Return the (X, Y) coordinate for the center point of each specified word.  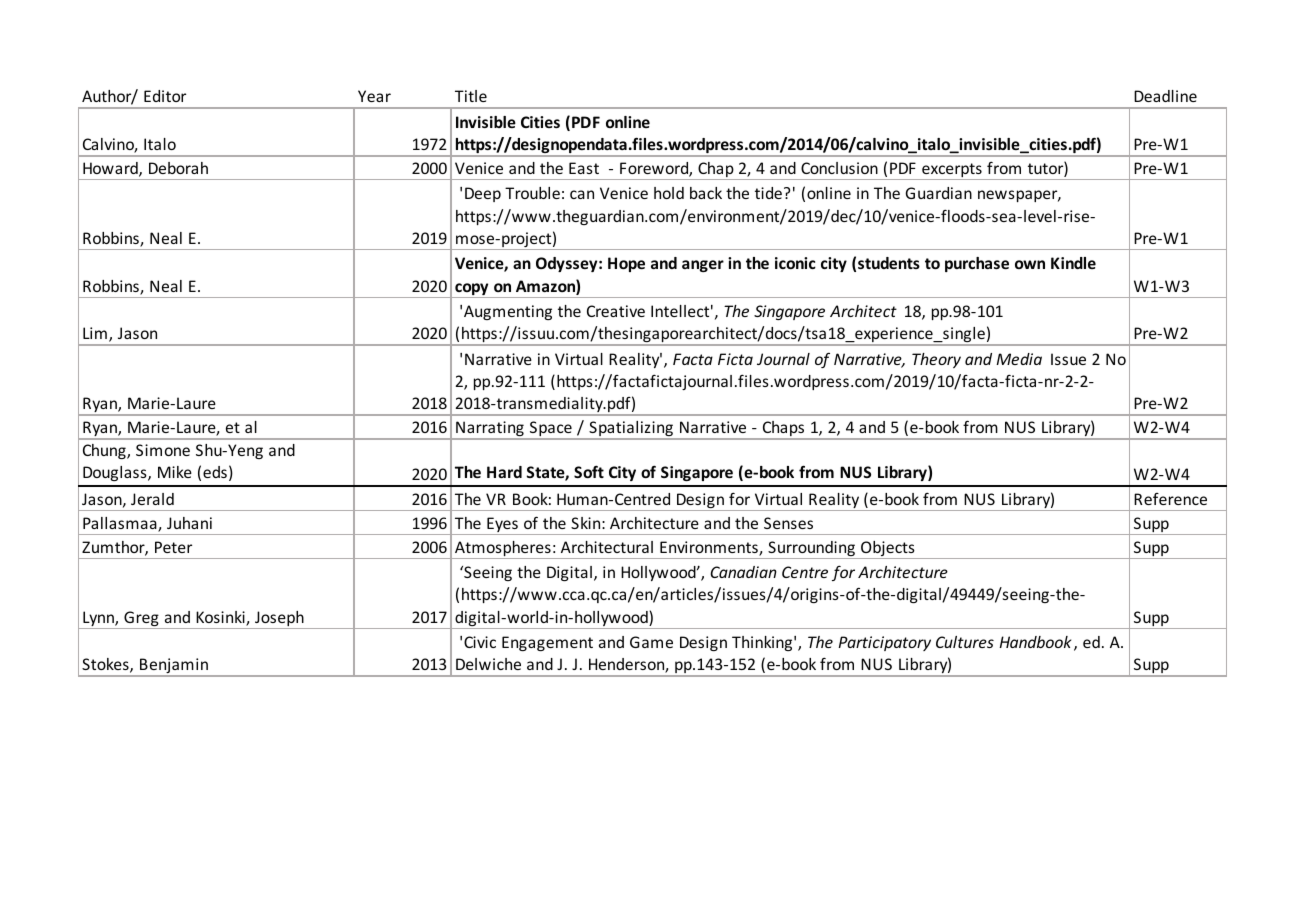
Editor (165, 96)
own (1030, 264)
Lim (95, 333)
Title (471, 96)
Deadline (1165, 96)
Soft (589, 471)
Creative (616, 311)
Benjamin (174, 667)
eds (215, 472)
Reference (1170, 499)
